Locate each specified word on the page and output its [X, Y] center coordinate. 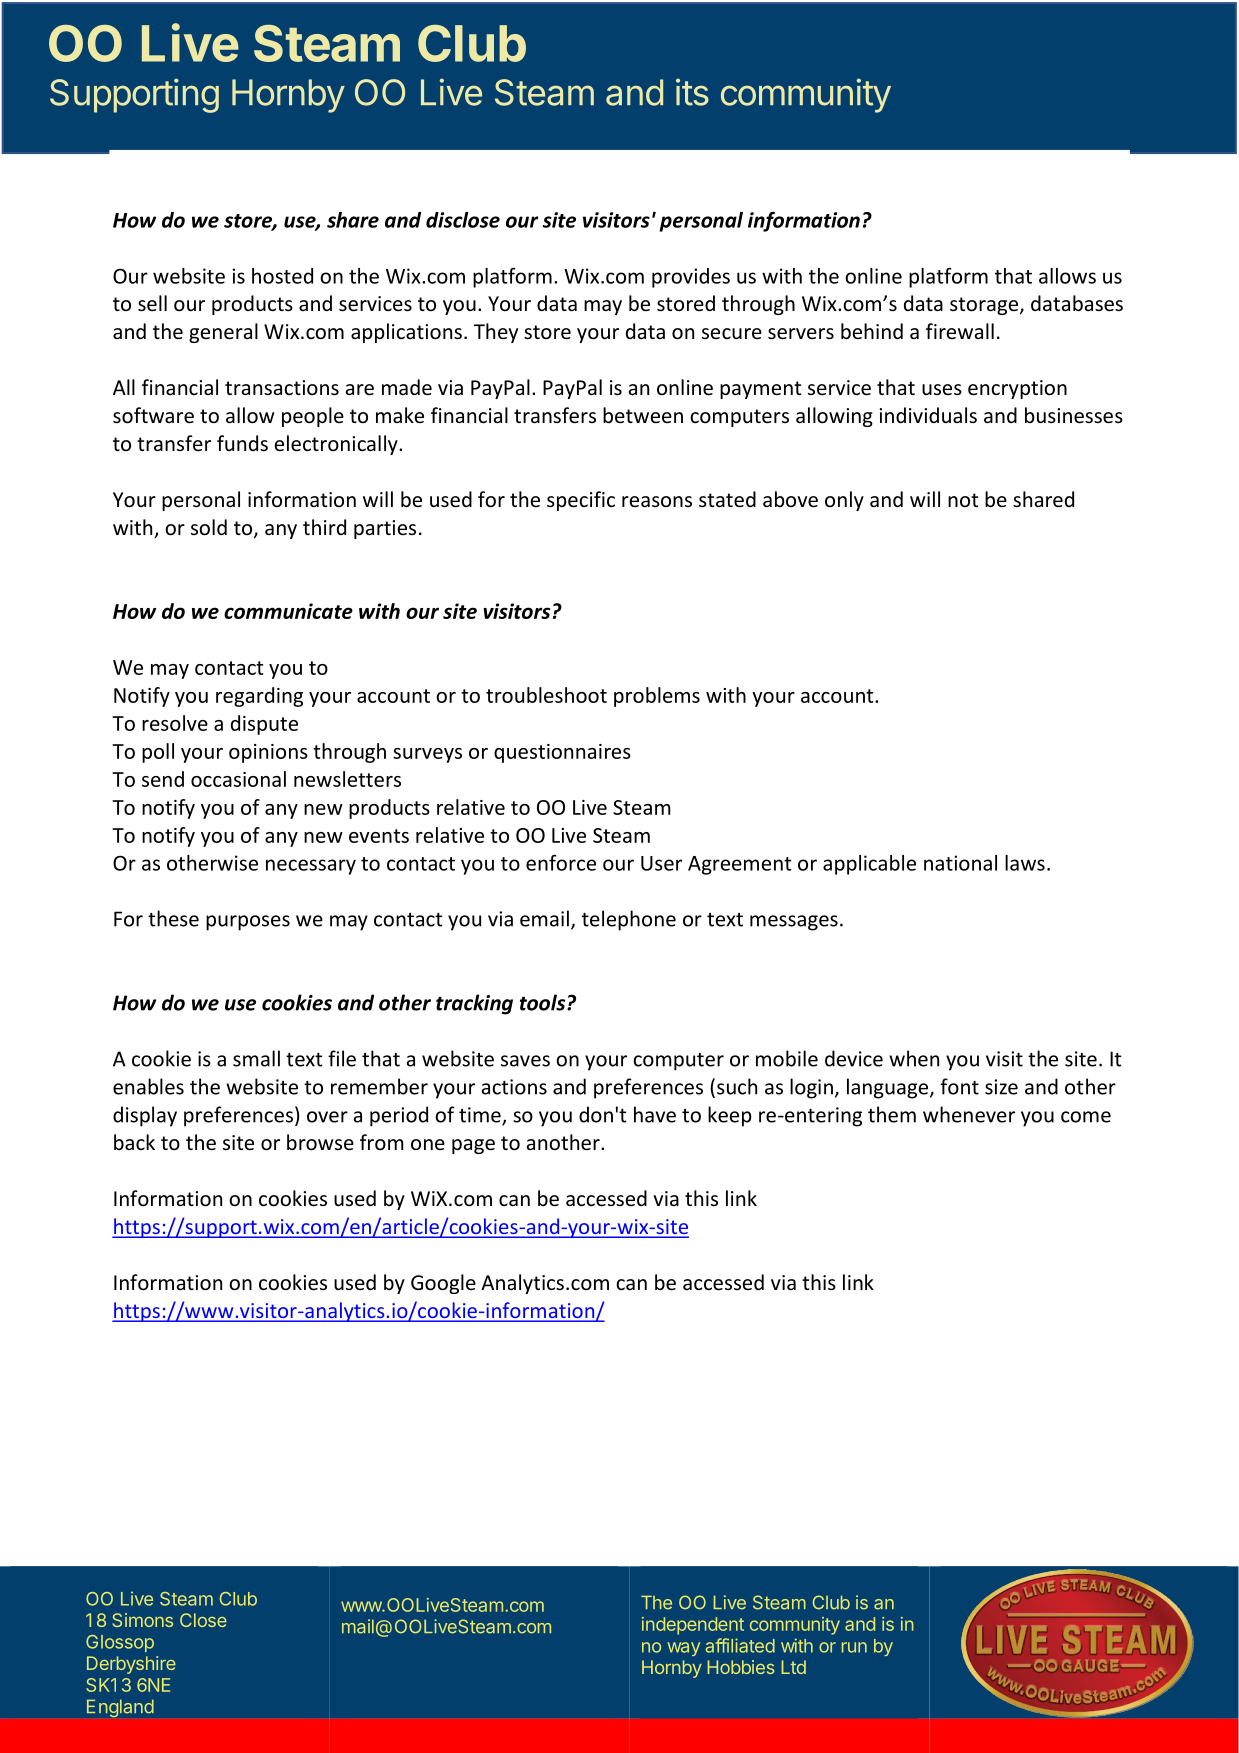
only [844, 501]
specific [581, 501]
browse [320, 1142]
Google [443, 1284]
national [960, 863]
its [692, 92]
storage [985, 306]
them [892, 1114]
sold [209, 527]
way [684, 1649]
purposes [248, 923]
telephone [629, 920]
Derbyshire [131, 1665]
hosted [282, 276]
